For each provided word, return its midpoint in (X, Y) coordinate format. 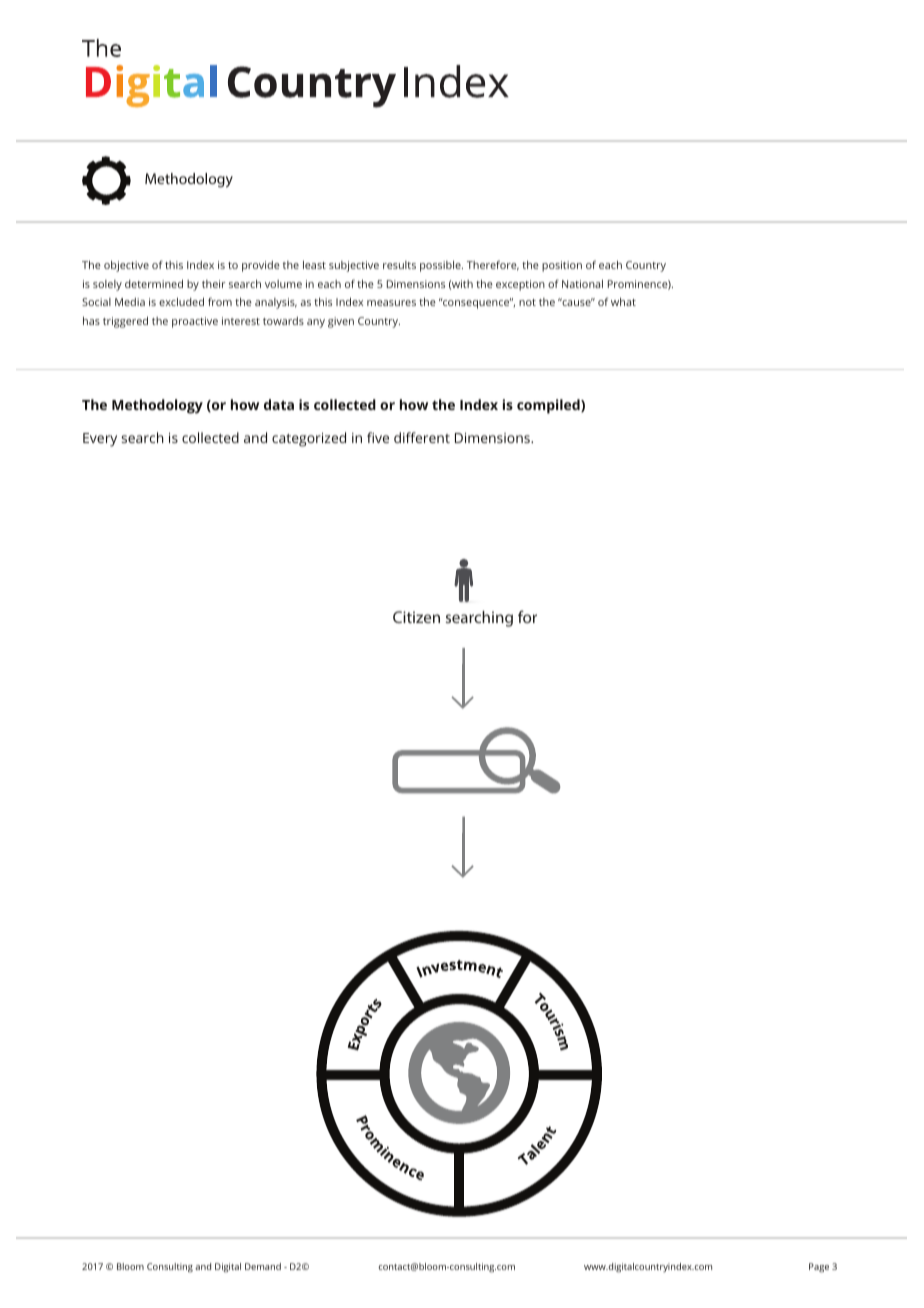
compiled (549, 406)
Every (100, 440)
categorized (309, 439)
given (341, 322)
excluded (181, 301)
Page (819, 1268)
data (279, 404)
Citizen (416, 617)
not (527, 302)
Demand (263, 1266)
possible (441, 266)
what (623, 301)
